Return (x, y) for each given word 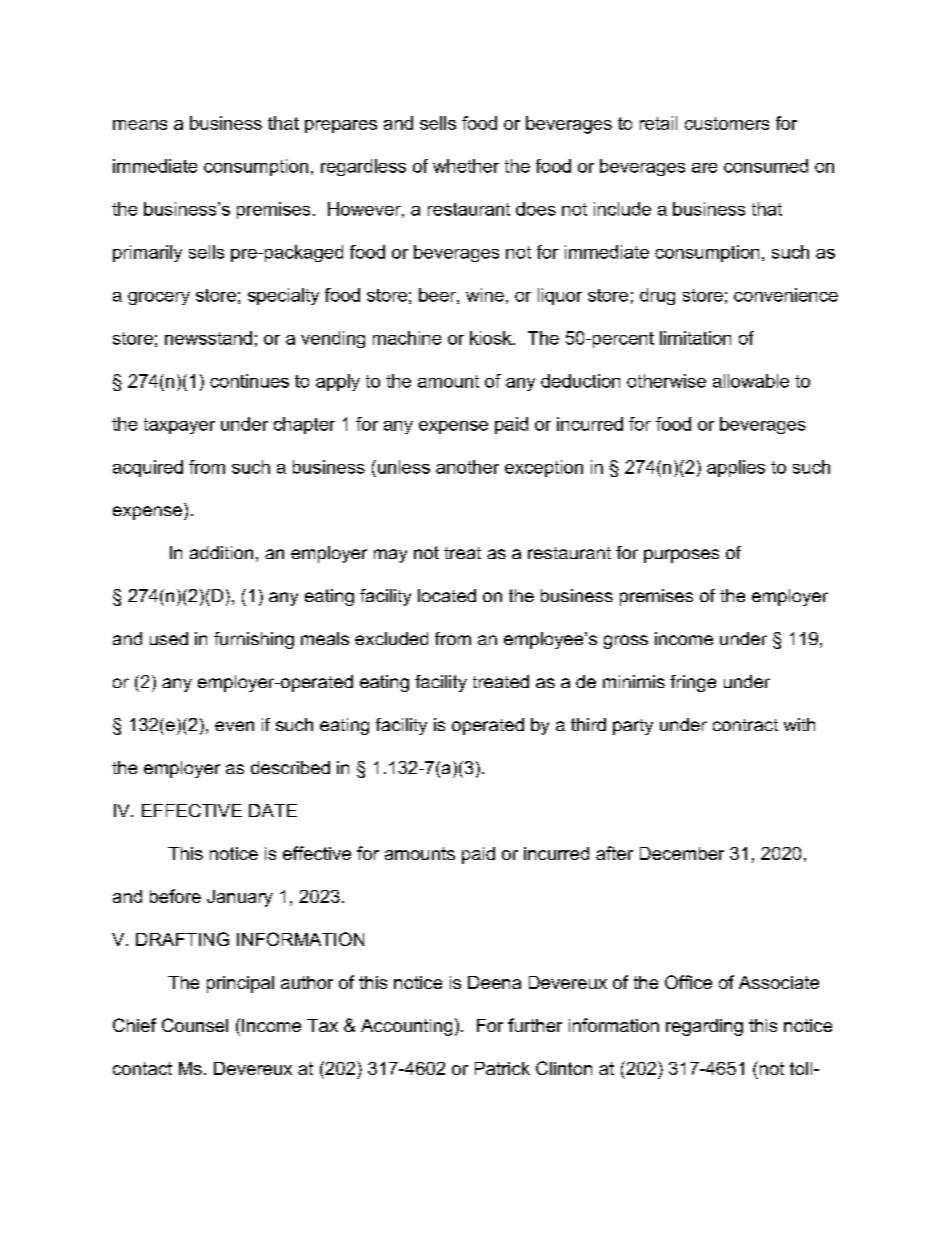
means (140, 125)
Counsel (195, 1025)
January (240, 898)
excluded (391, 638)
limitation (695, 338)
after (614, 853)
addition (221, 552)
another (467, 467)
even (234, 726)
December (682, 853)
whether (466, 166)
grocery (159, 298)
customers (727, 123)
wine (485, 295)
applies (736, 468)
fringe (693, 683)
